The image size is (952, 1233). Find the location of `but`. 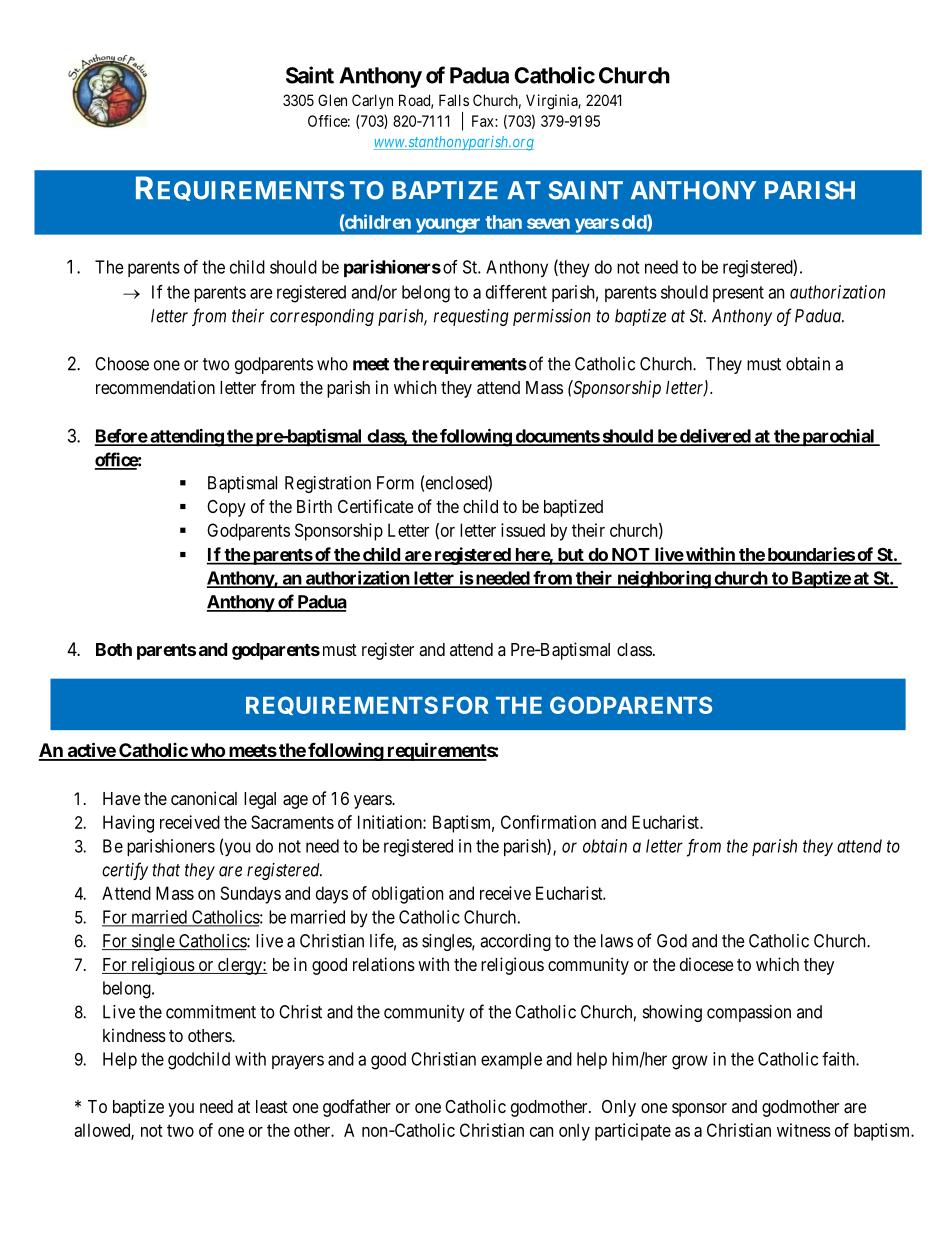

but is located at coordinates (570, 556).
